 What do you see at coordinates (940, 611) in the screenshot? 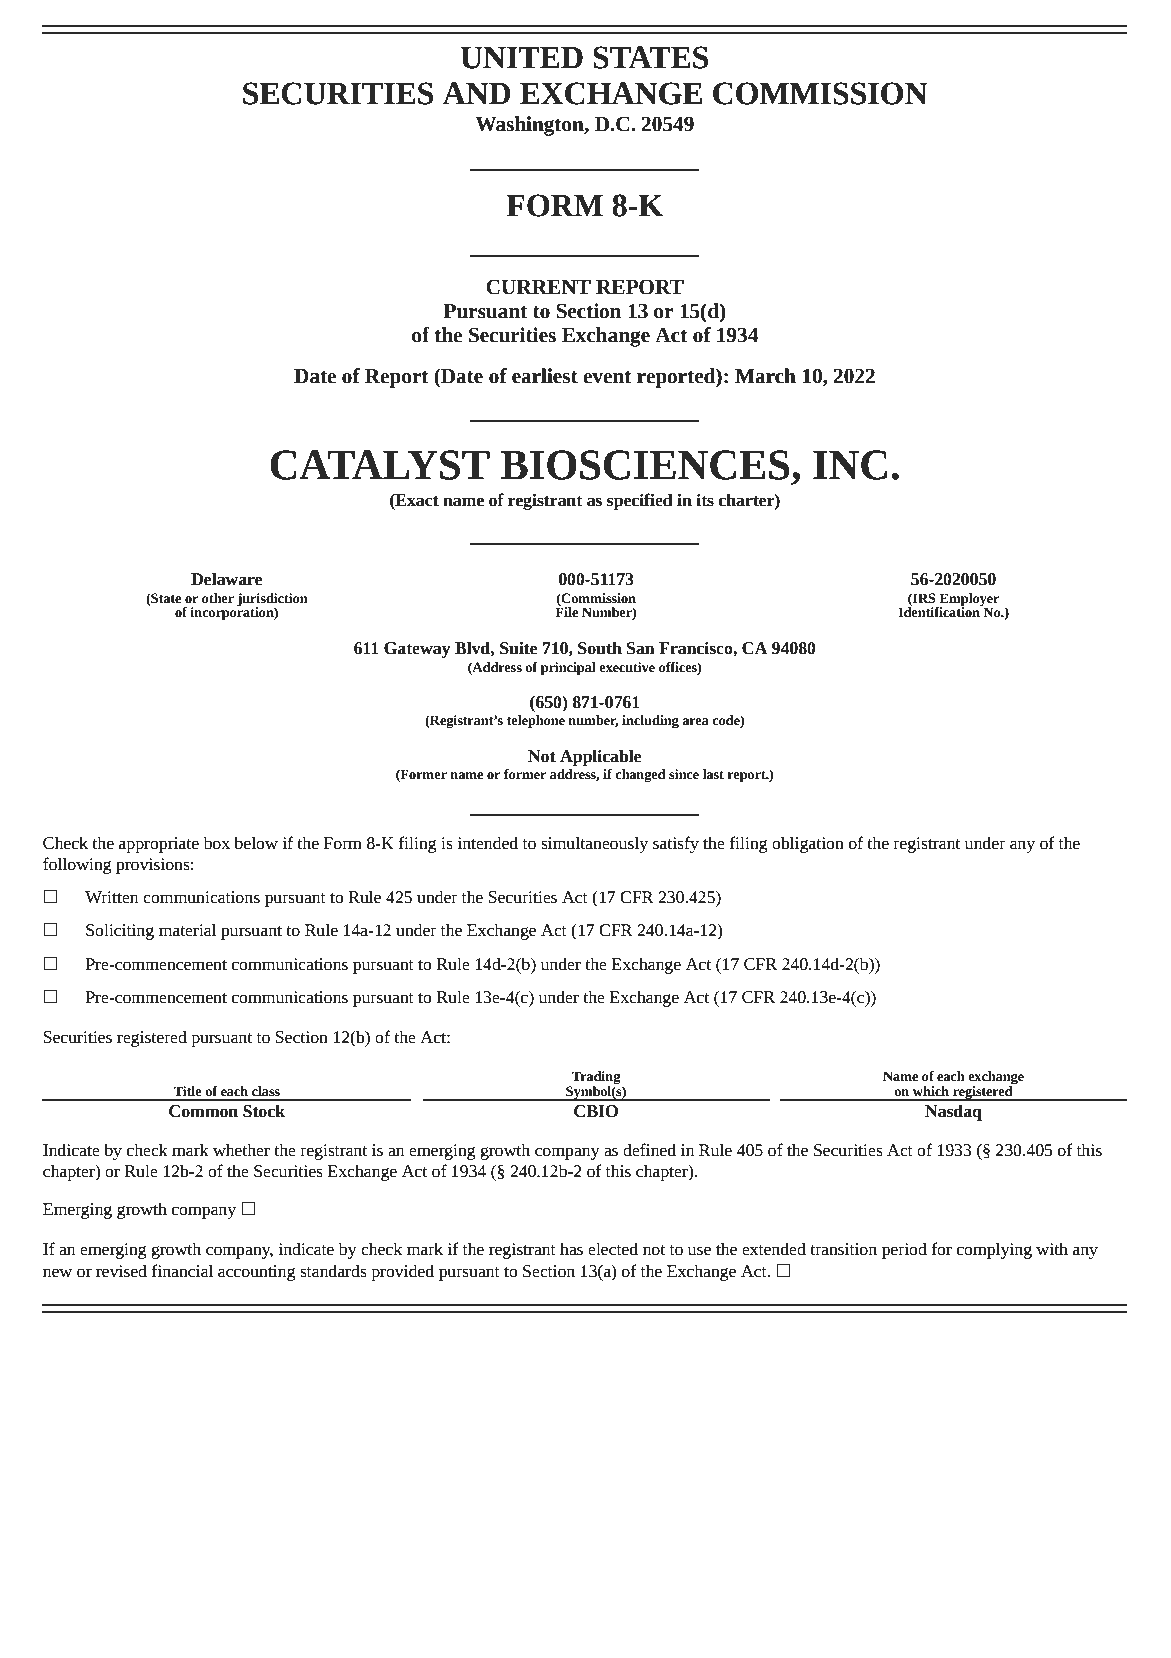
I see `Identification` at bounding box center [940, 611].
